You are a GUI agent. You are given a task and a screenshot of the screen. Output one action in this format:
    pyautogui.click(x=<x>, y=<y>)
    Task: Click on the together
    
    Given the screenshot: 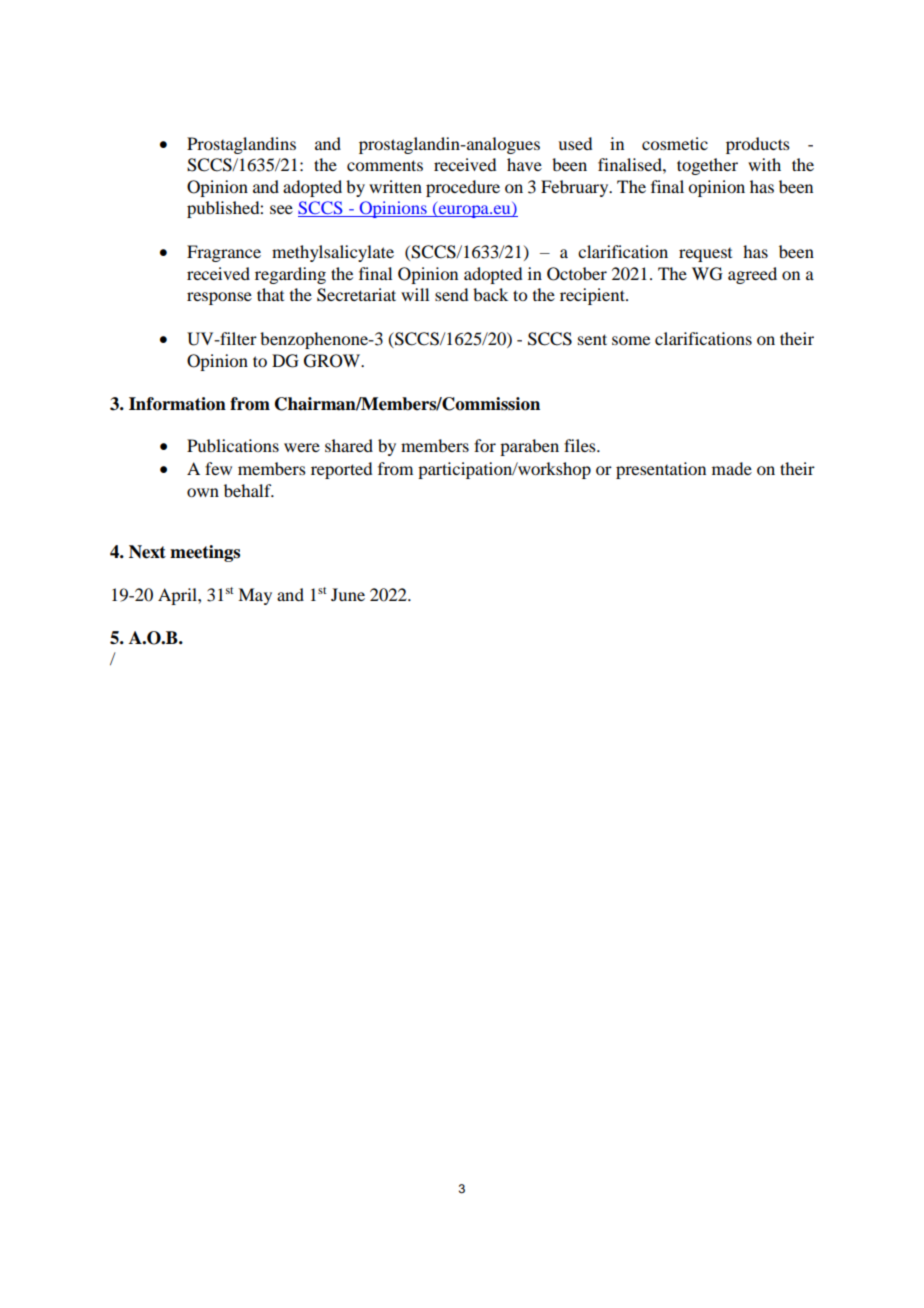 What is the action you would take?
    pyautogui.click(x=707, y=166)
